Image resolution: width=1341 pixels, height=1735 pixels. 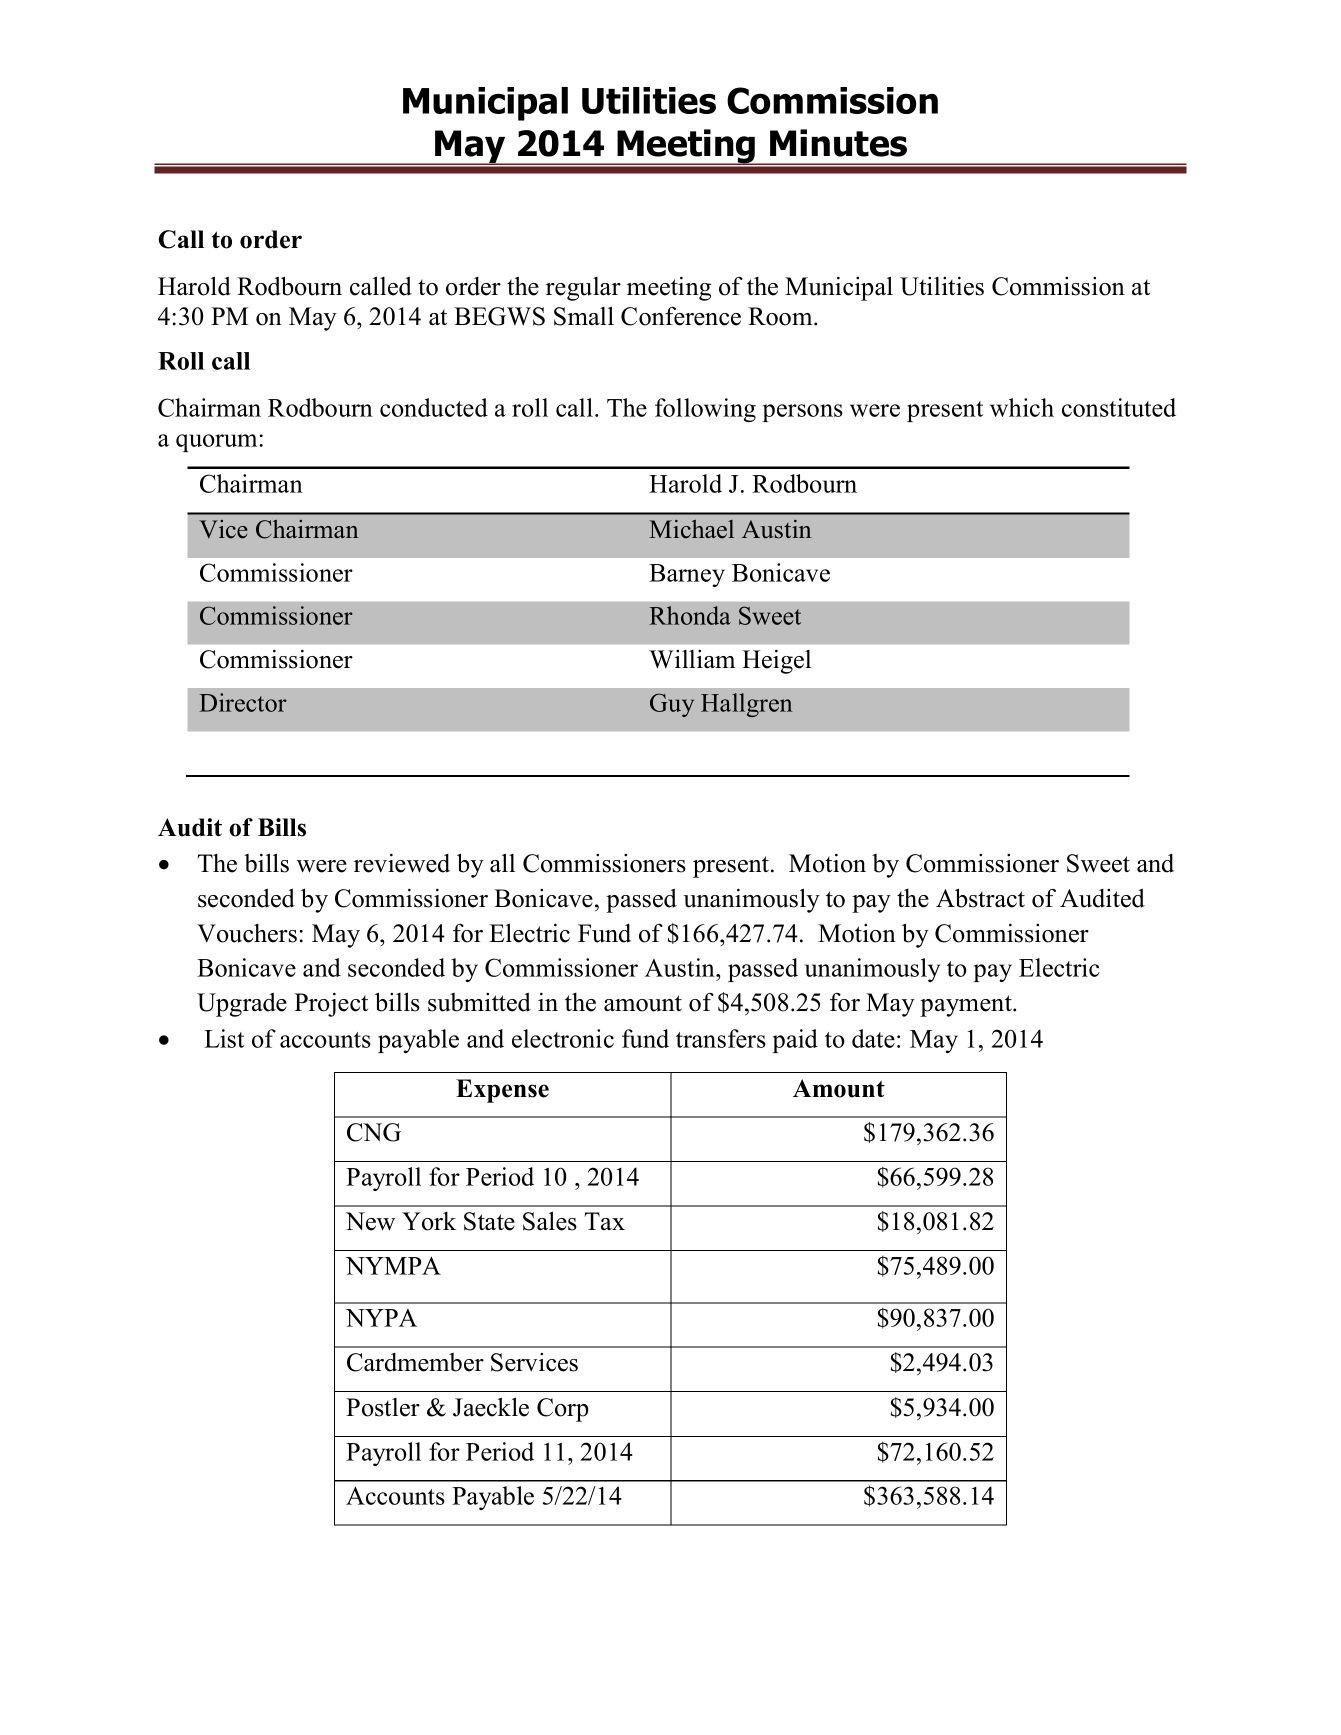 I want to click on Barney, so click(x=687, y=575).
